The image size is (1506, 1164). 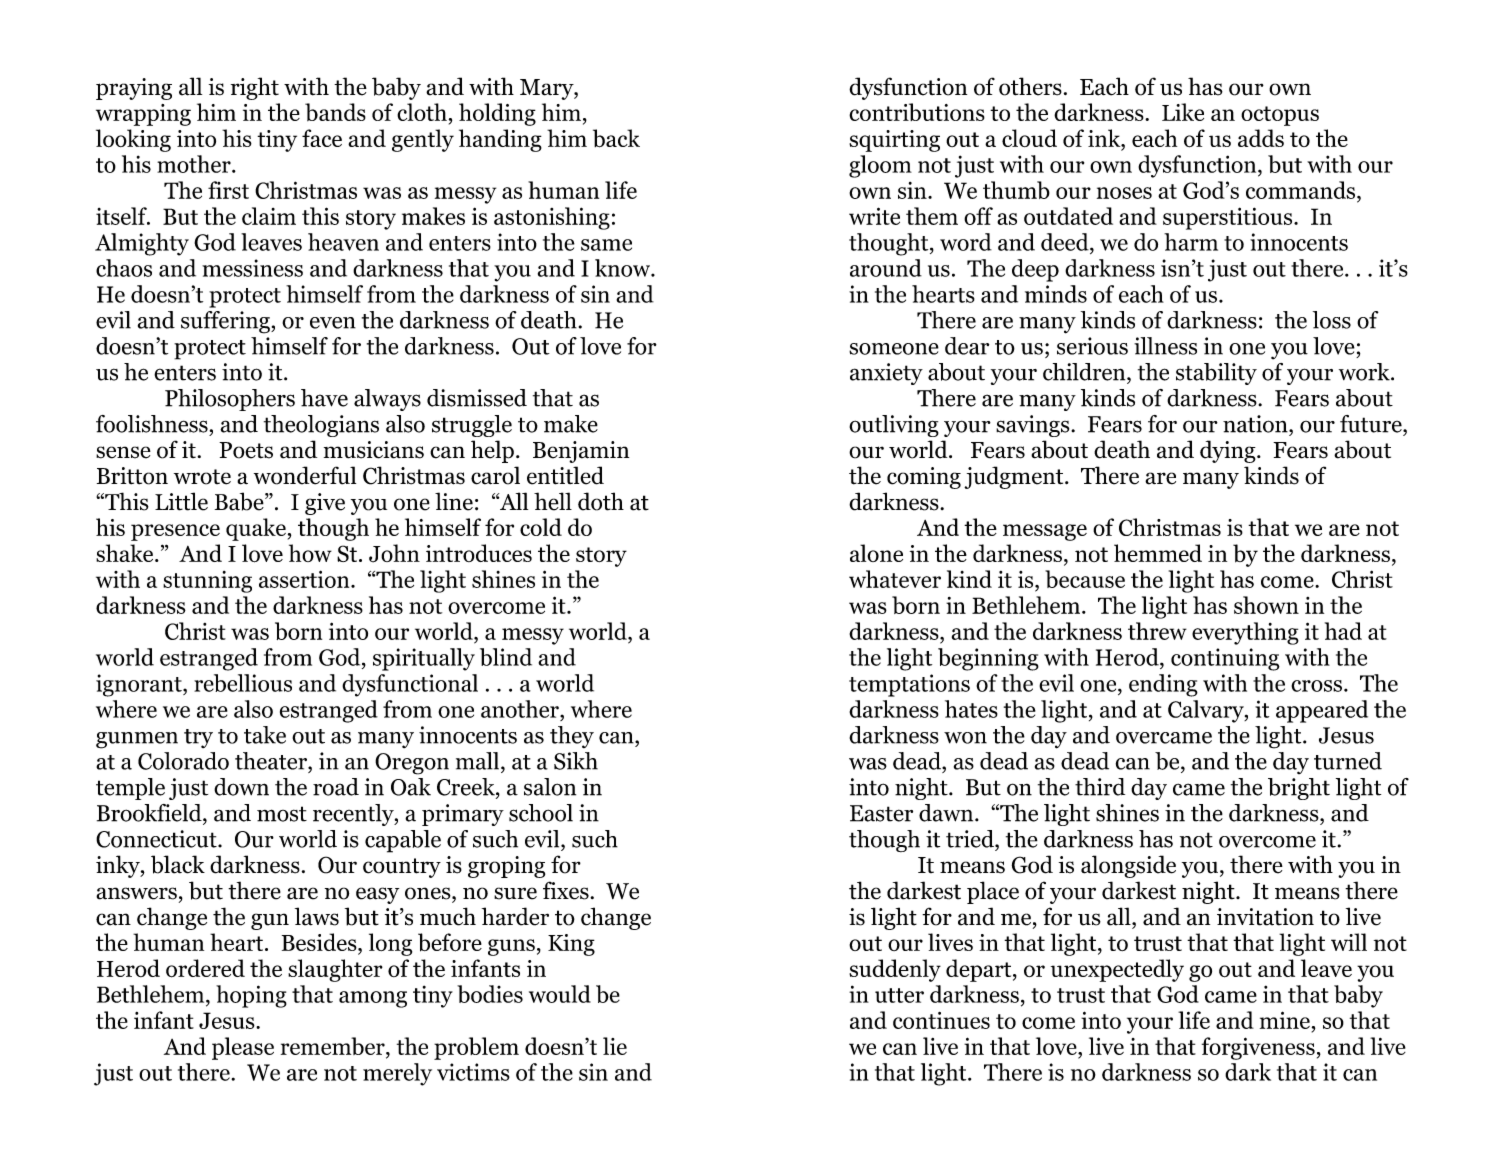 I want to click on lie, so click(x=615, y=1046).
